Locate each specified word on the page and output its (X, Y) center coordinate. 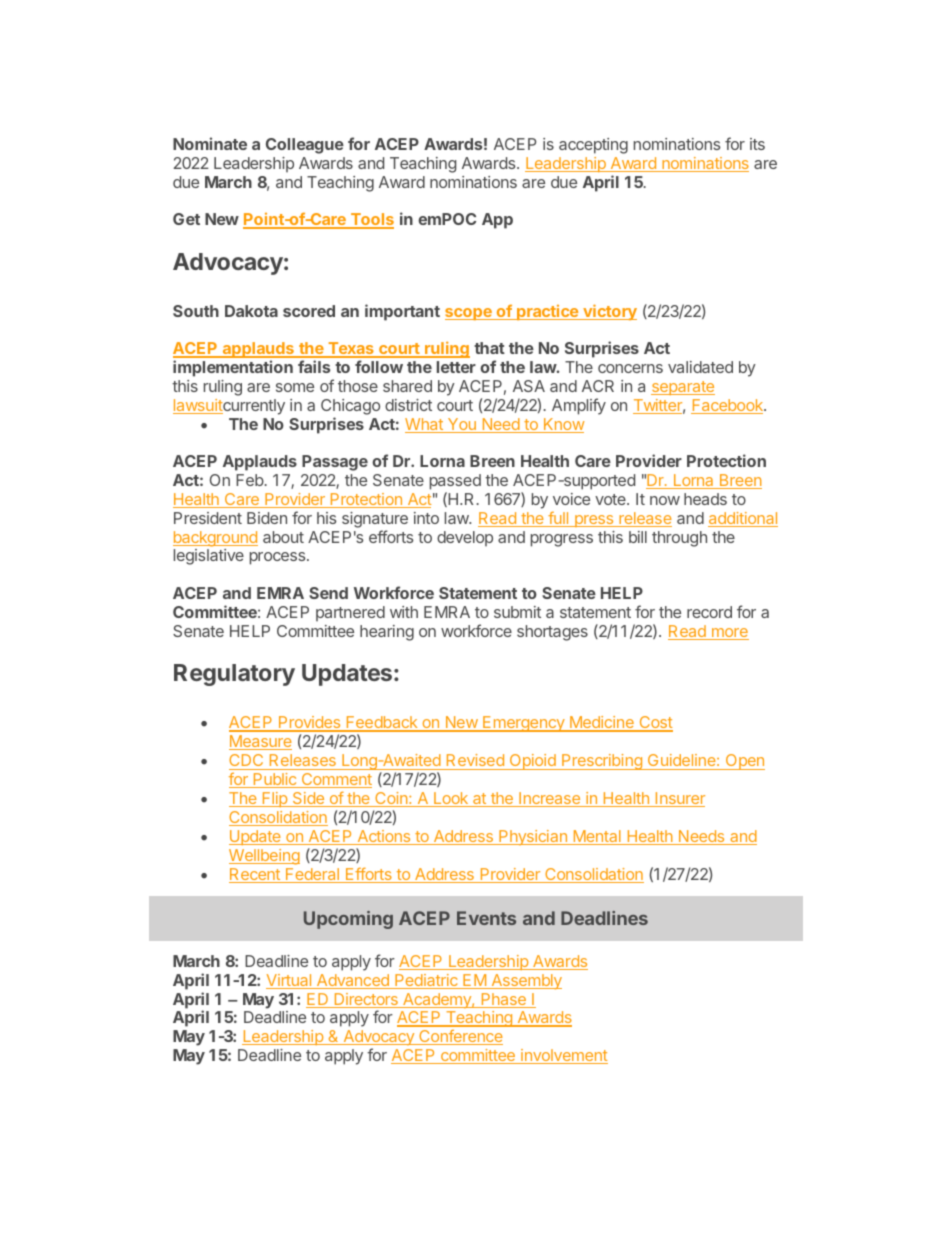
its (757, 144)
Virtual (290, 981)
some (295, 387)
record (709, 612)
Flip (274, 799)
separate (683, 388)
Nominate (210, 143)
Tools (371, 220)
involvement (563, 1056)
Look (451, 799)
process (279, 558)
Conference (460, 1037)
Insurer (679, 799)
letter (456, 367)
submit (517, 612)
